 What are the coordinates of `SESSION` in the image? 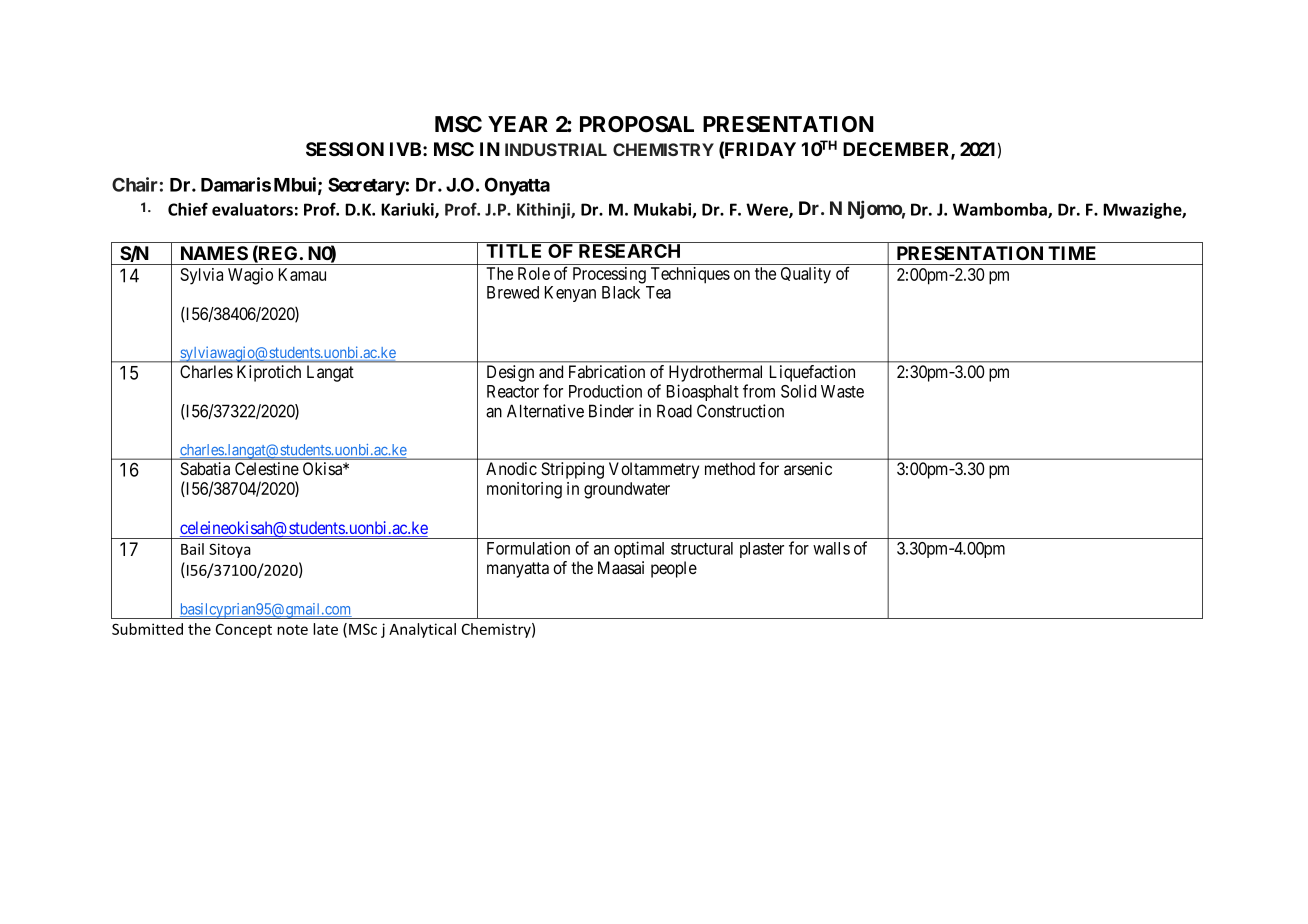 It's located at (345, 149).
